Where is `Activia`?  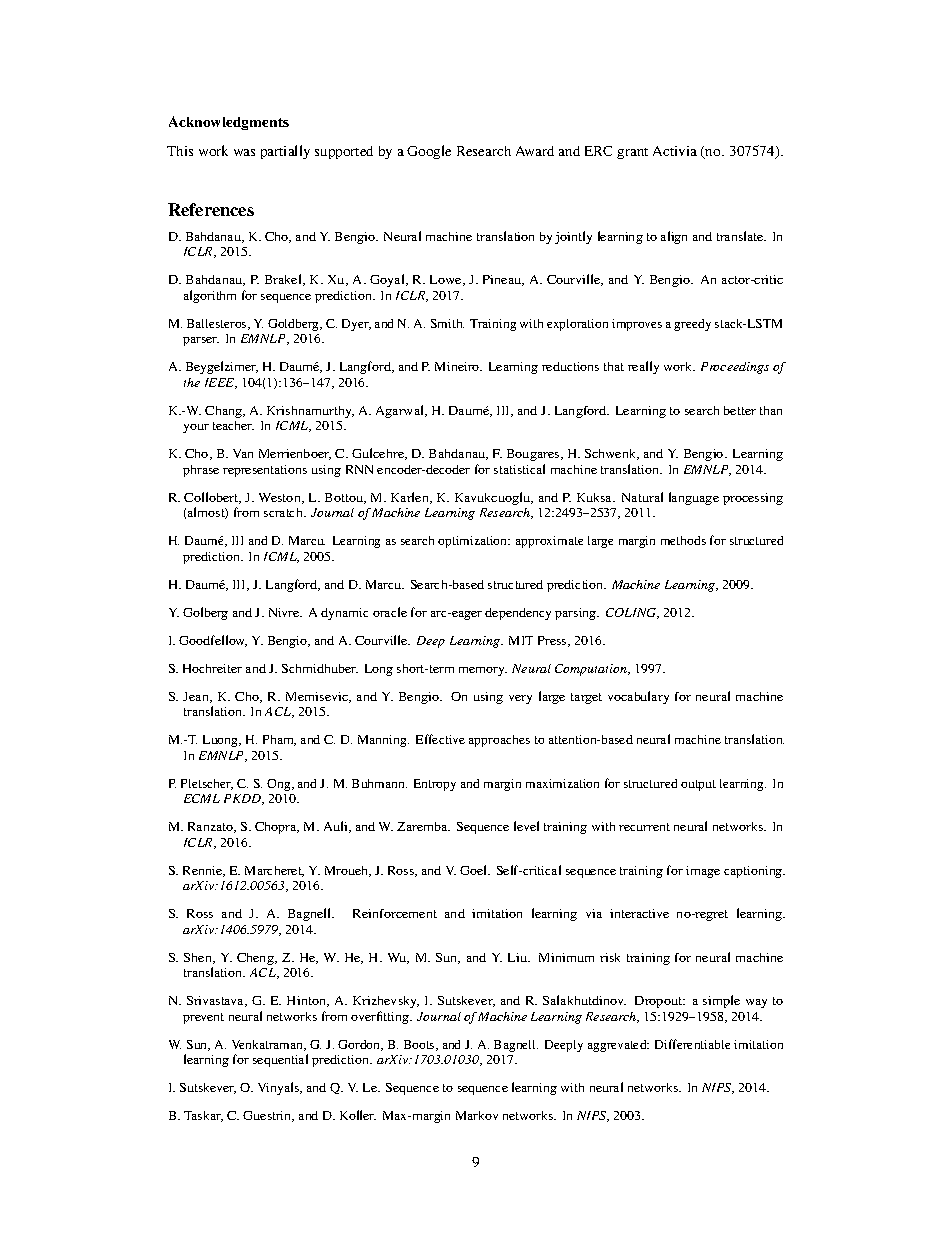 Activia is located at coordinates (675, 151).
